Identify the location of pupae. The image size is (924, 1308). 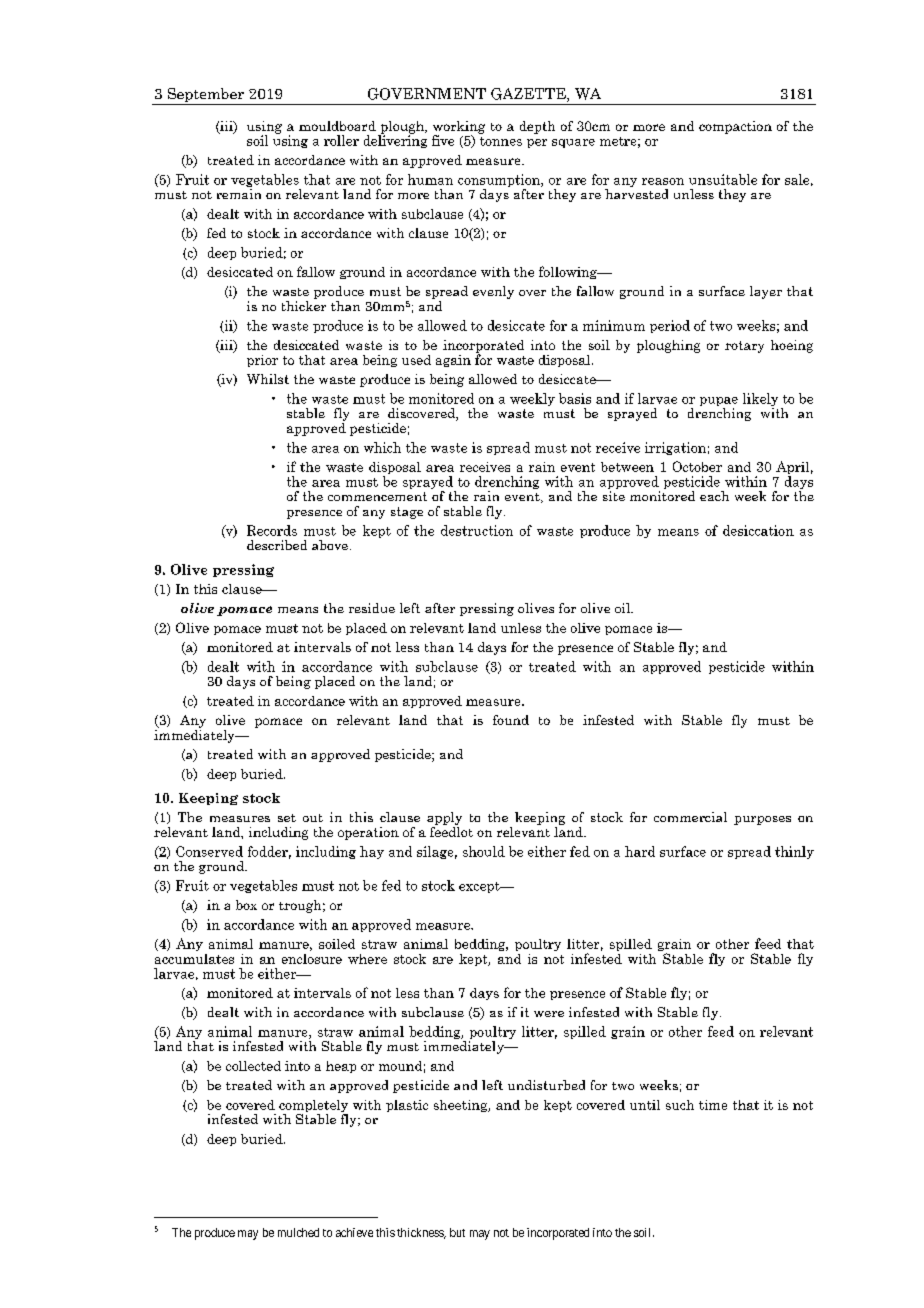
(719, 403).
